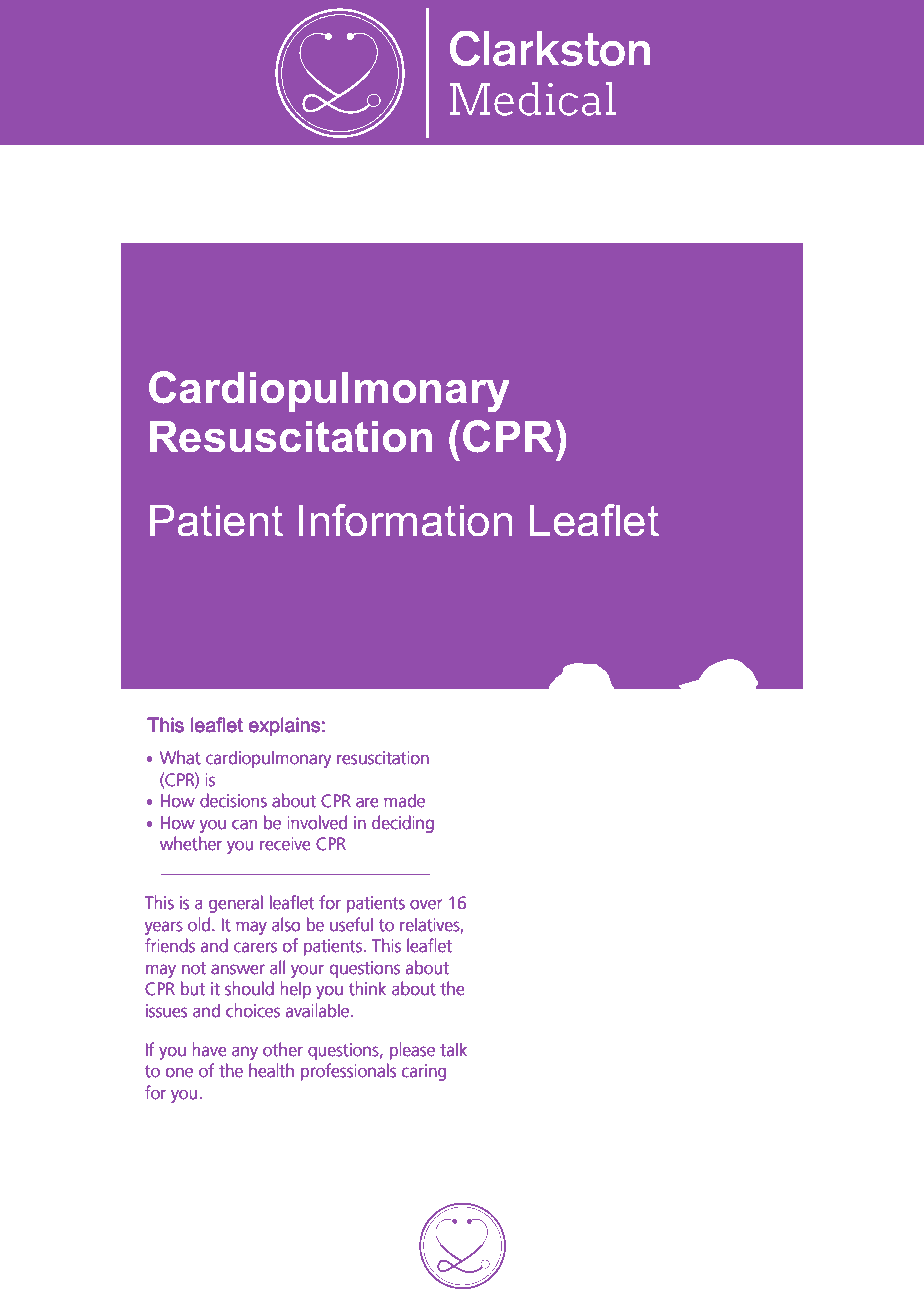  What do you see at coordinates (426, 904) in the document?
I see `over` at bounding box center [426, 904].
